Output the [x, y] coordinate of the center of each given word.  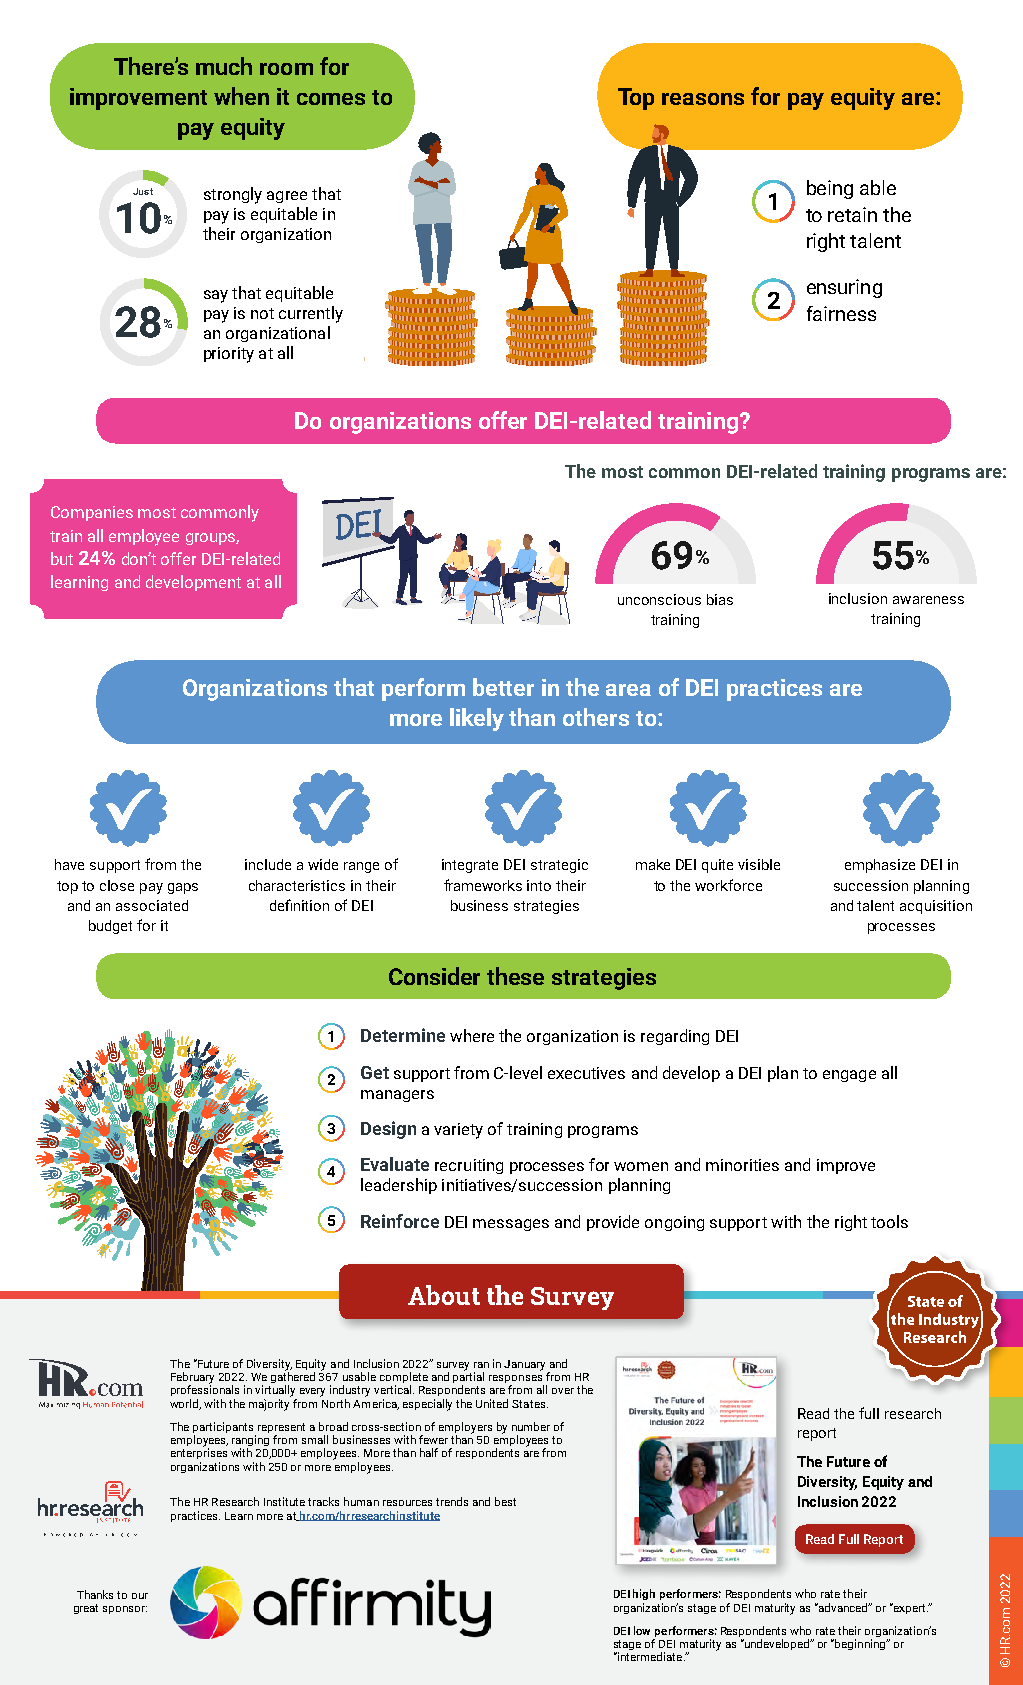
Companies [92, 513]
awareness [928, 600]
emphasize [880, 866]
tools [889, 1221]
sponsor [125, 1610]
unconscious [659, 599]
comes [331, 99]
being [830, 189]
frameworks [483, 885]
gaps [183, 888]
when [241, 96]
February [192, 1379]
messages [511, 1225]
